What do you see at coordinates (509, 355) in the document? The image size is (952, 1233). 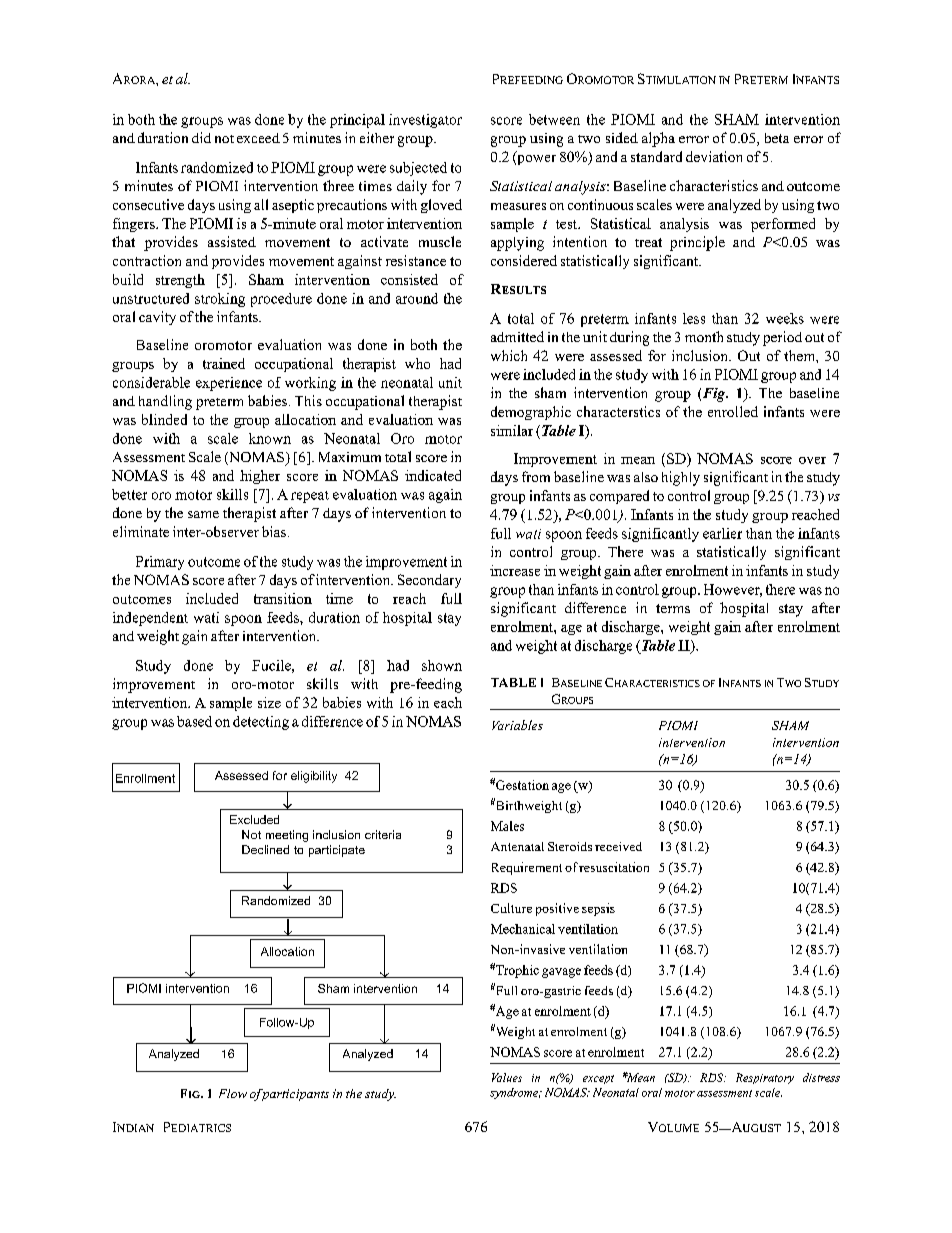 I see `which` at bounding box center [509, 355].
